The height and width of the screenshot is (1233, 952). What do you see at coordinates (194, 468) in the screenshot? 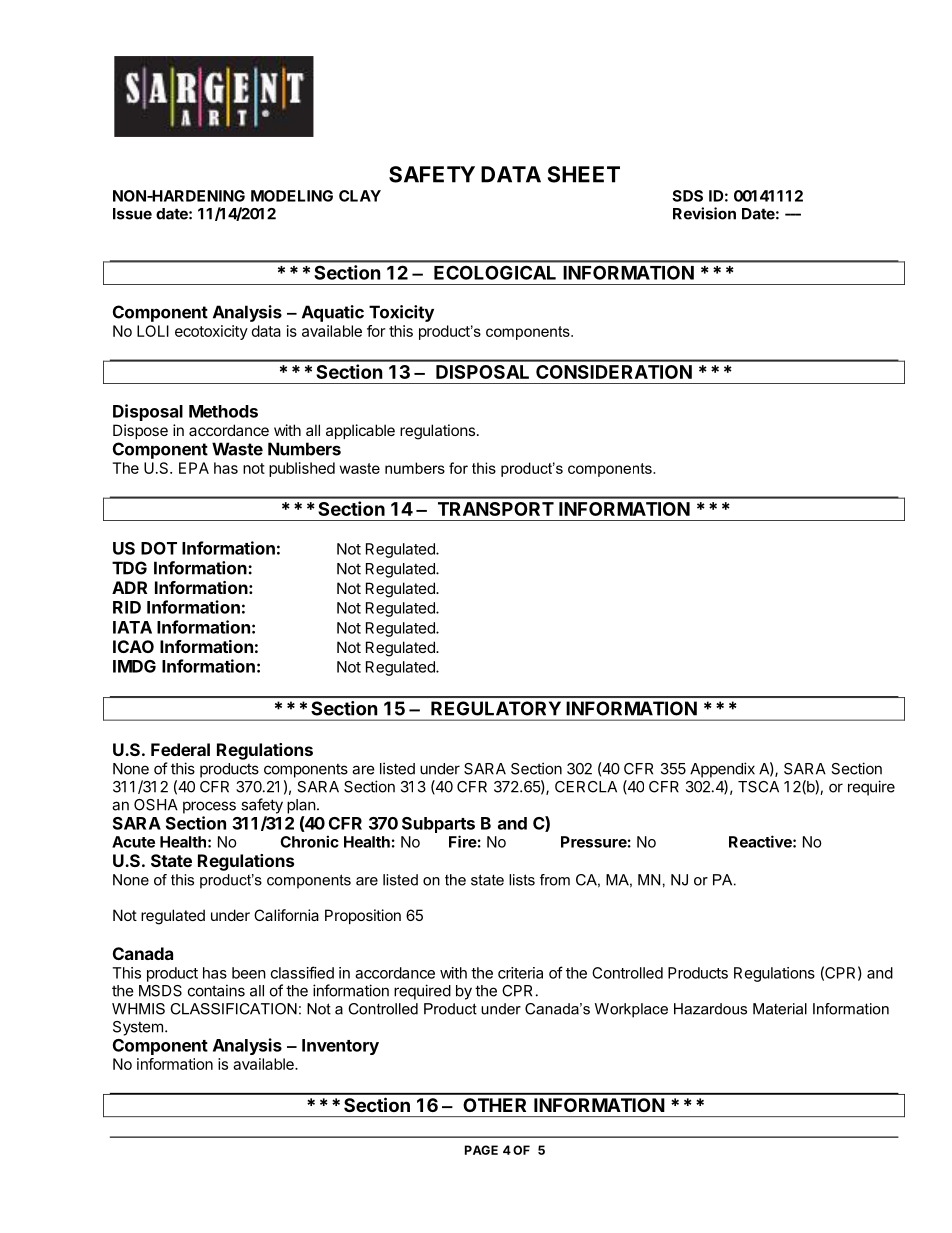
I see `EPA` at bounding box center [194, 468].
